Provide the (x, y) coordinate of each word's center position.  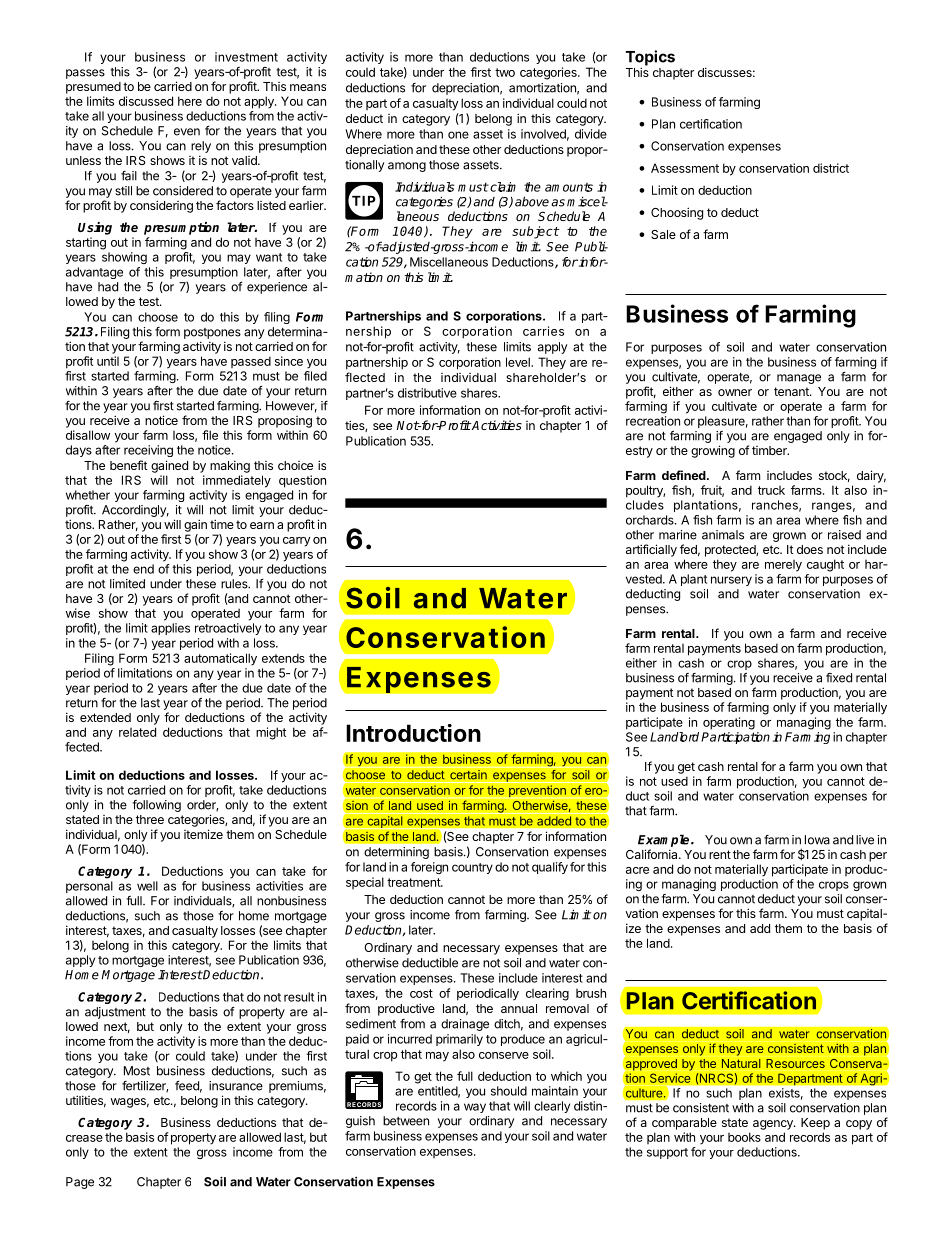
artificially (651, 550)
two (505, 72)
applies (170, 629)
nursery (731, 581)
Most (137, 1071)
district (831, 168)
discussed (146, 101)
